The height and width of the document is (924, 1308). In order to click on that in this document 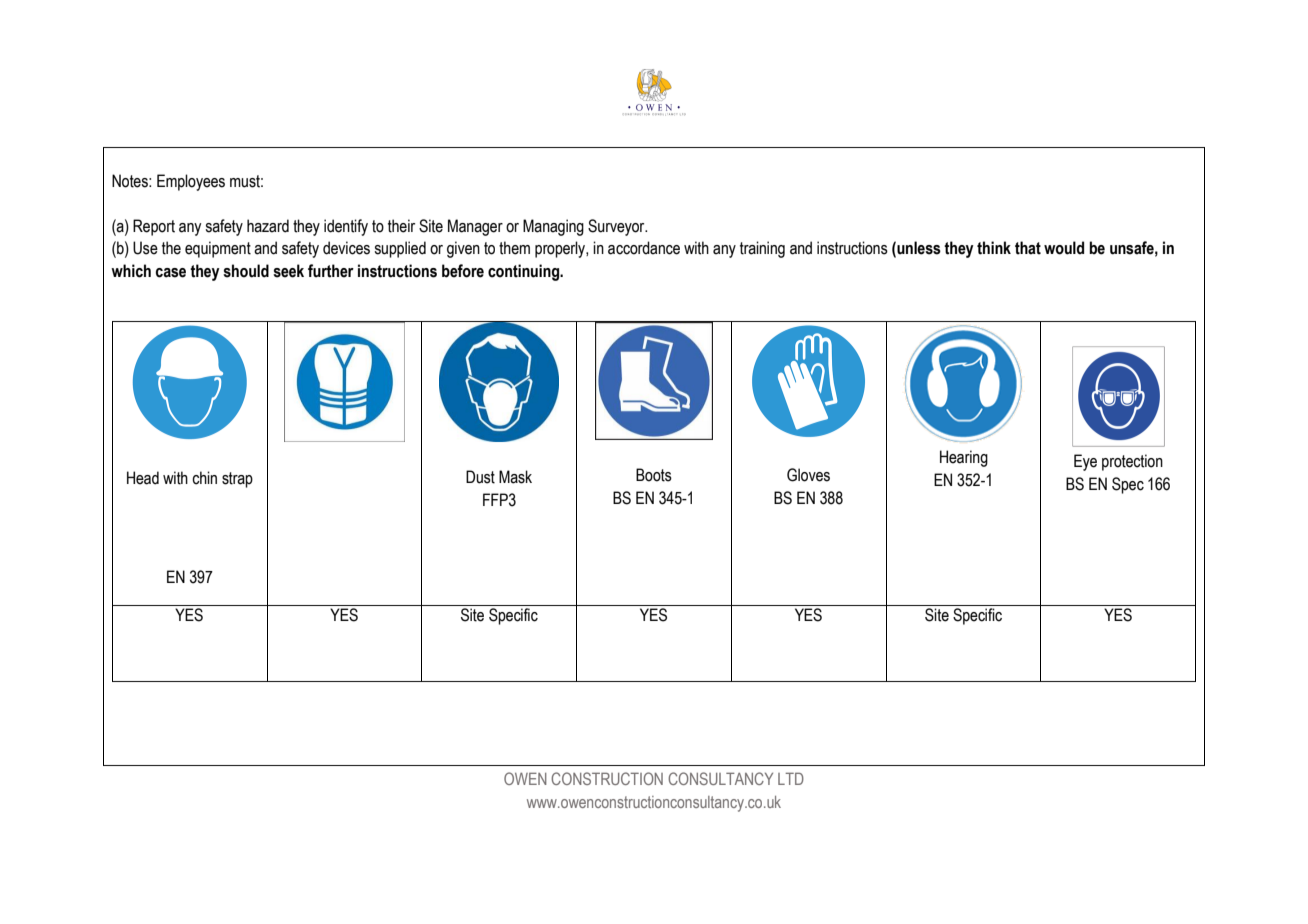, I will do `click(1028, 248)`.
